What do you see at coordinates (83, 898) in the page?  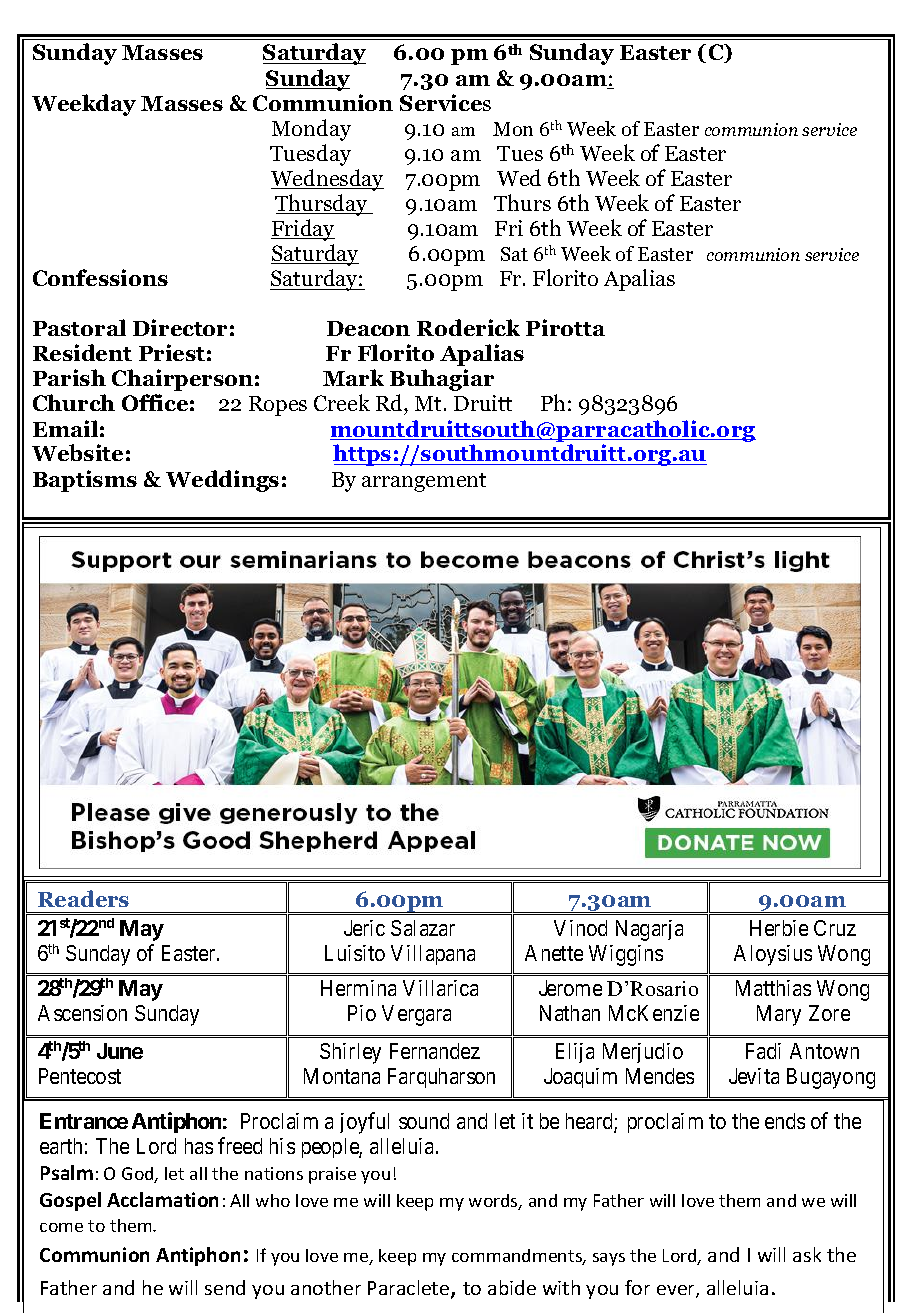 I see `Readers` at bounding box center [83, 898].
